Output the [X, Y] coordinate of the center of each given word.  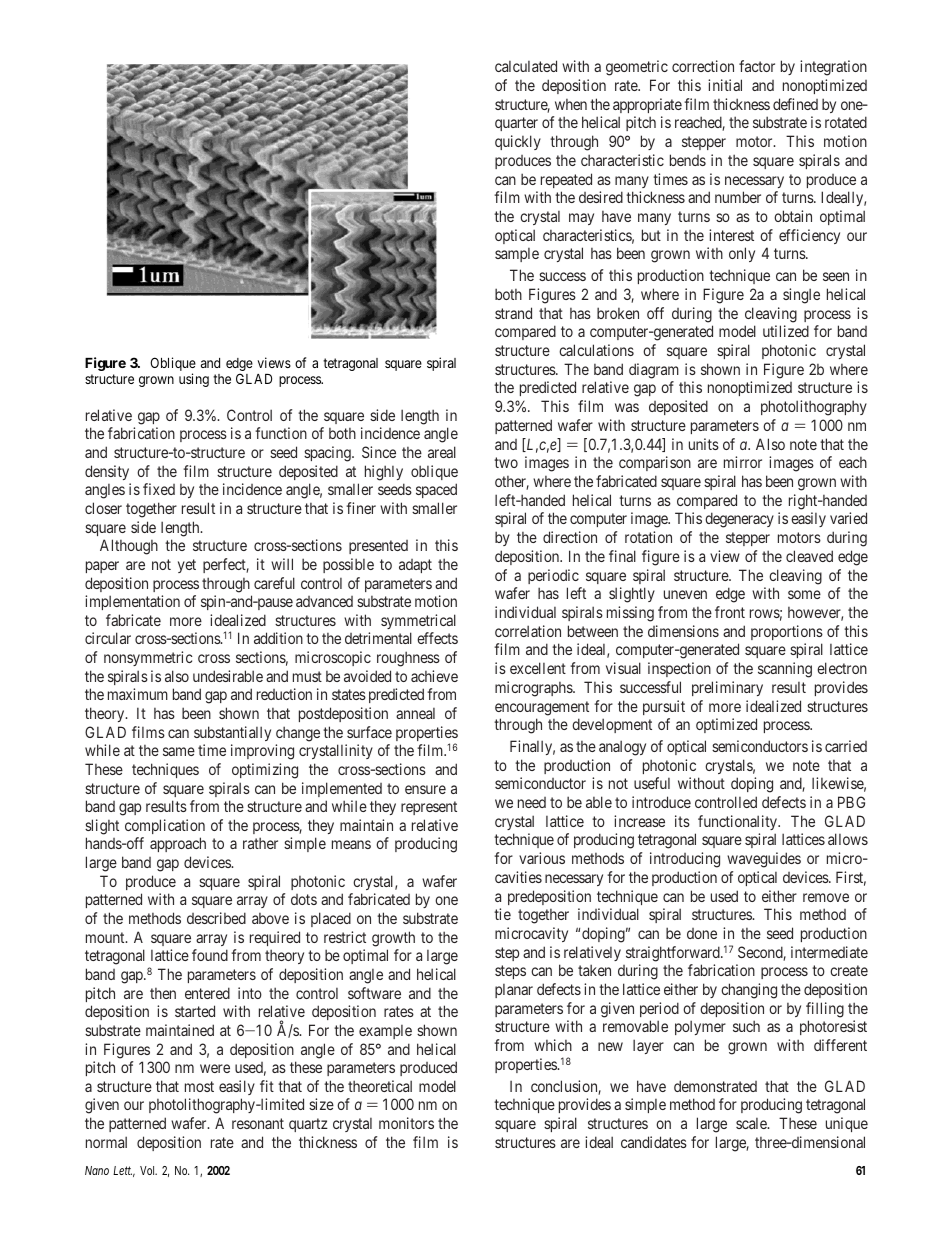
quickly [518, 142]
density [107, 472]
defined [795, 104]
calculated [526, 66]
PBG [851, 802]
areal [442, 452]
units [704, 444]
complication [165, 826]
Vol [148, 1170]
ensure [425, 789]
